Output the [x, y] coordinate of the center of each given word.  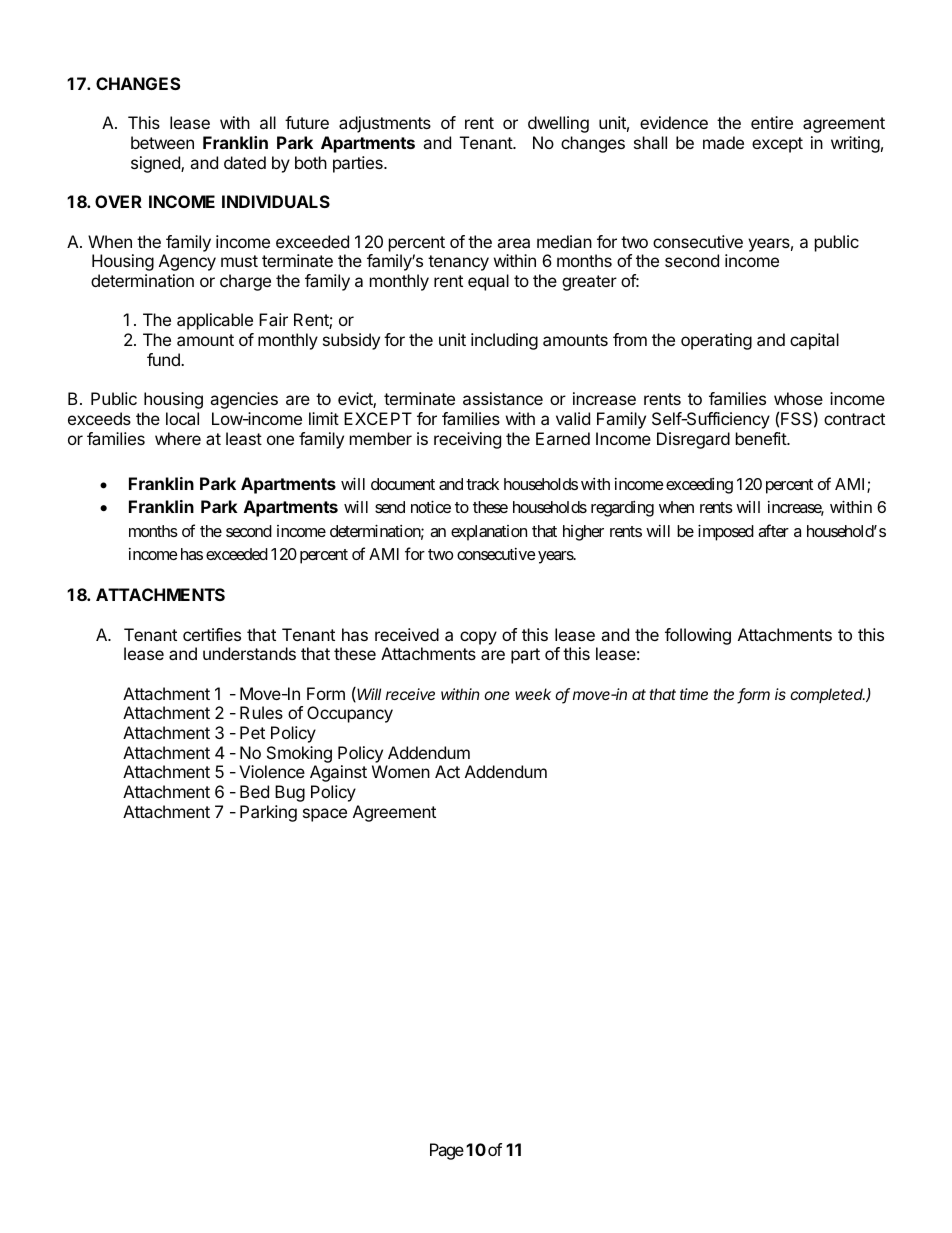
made [723, 142]
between [162, 142]
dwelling [558, 124]
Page [447, 1151]
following [698, 636]
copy [478, 638]
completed [827, 695]
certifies [212, 634]
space [325, 815]
